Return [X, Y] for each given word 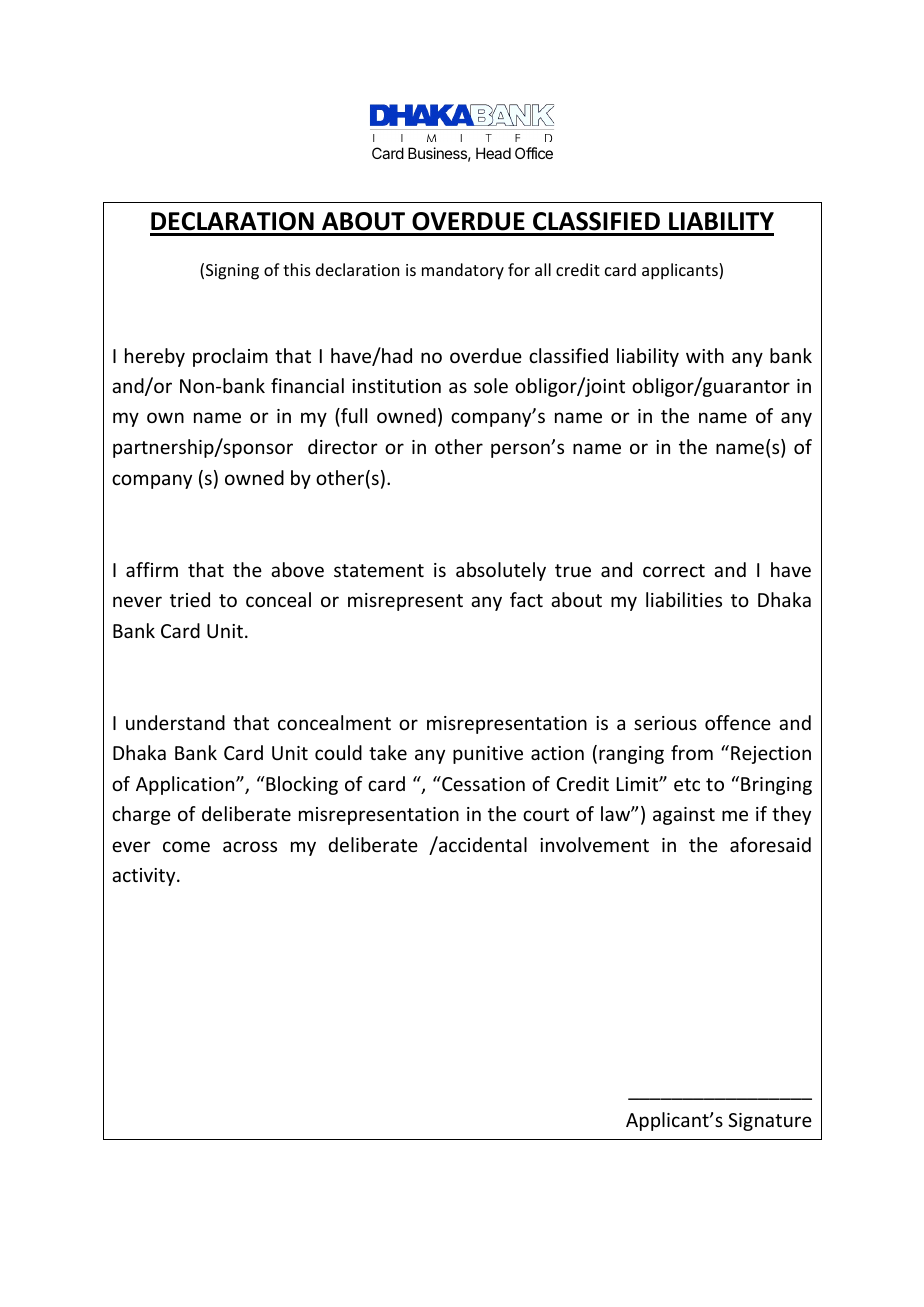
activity [145, 877]
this [297, 269]
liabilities [684, 599]
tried [190, 599]
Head [493, 153]
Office [534, 153]
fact [526, 599]
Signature [770, 1122]
